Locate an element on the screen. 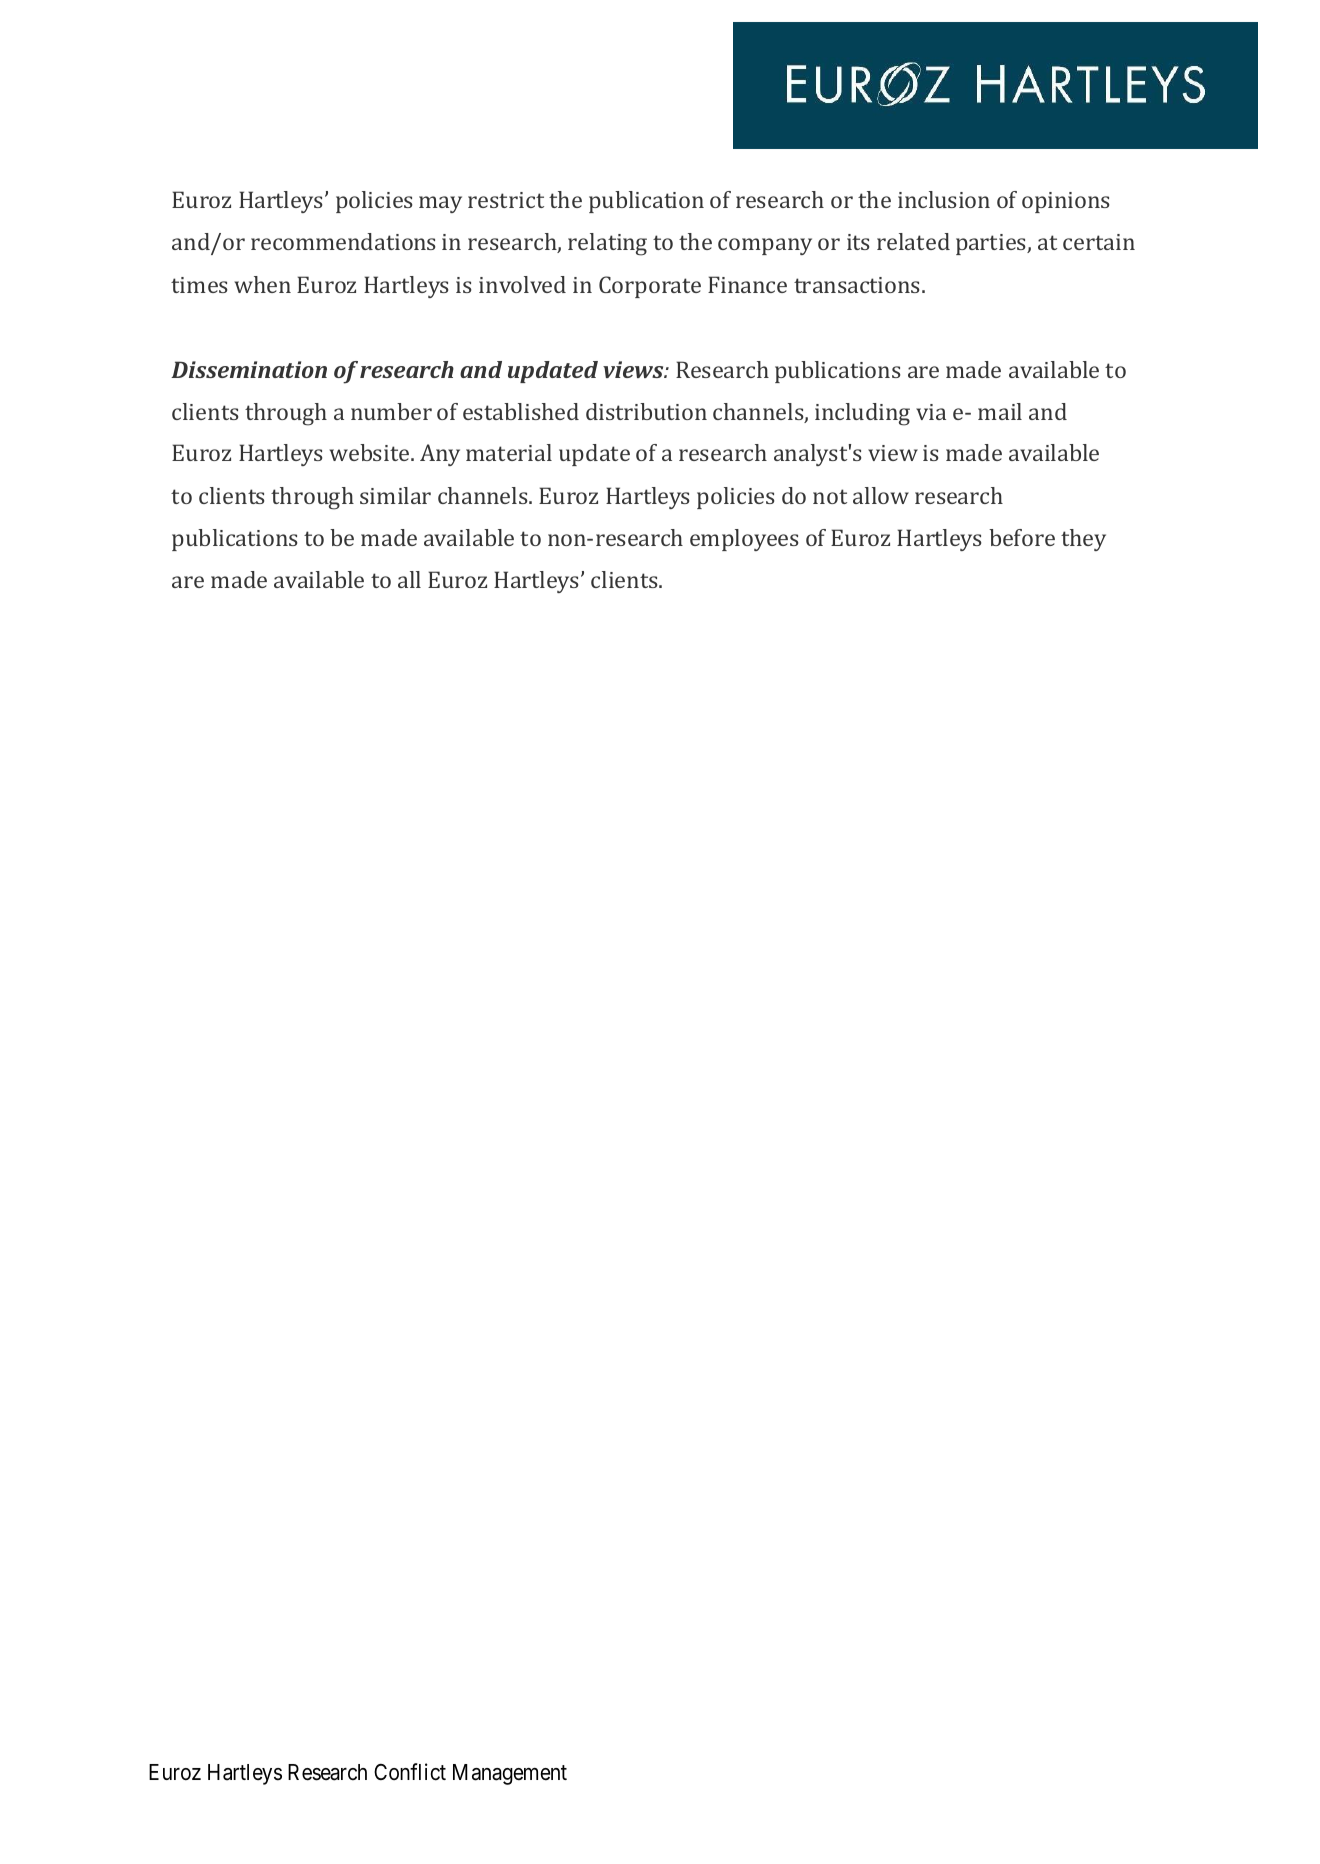 This screenshot has height=1864, width=1320. allow is located at coordinates (881, 495).
